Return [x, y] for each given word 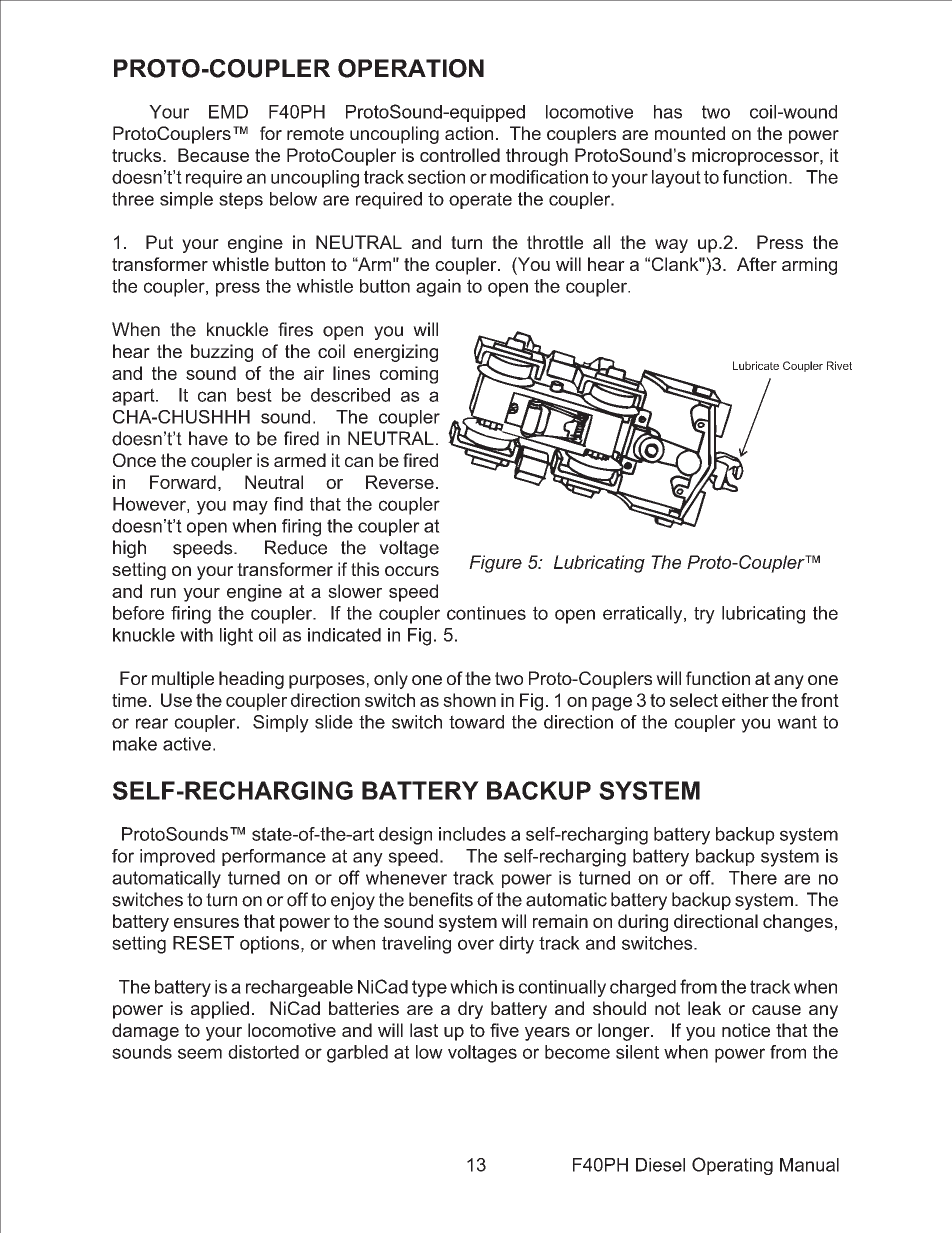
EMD [228, 112]
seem [200, 1053]
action [469, 133]
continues [486, 613]
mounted [690, 133]
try [704, 615]
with [196, 635]
